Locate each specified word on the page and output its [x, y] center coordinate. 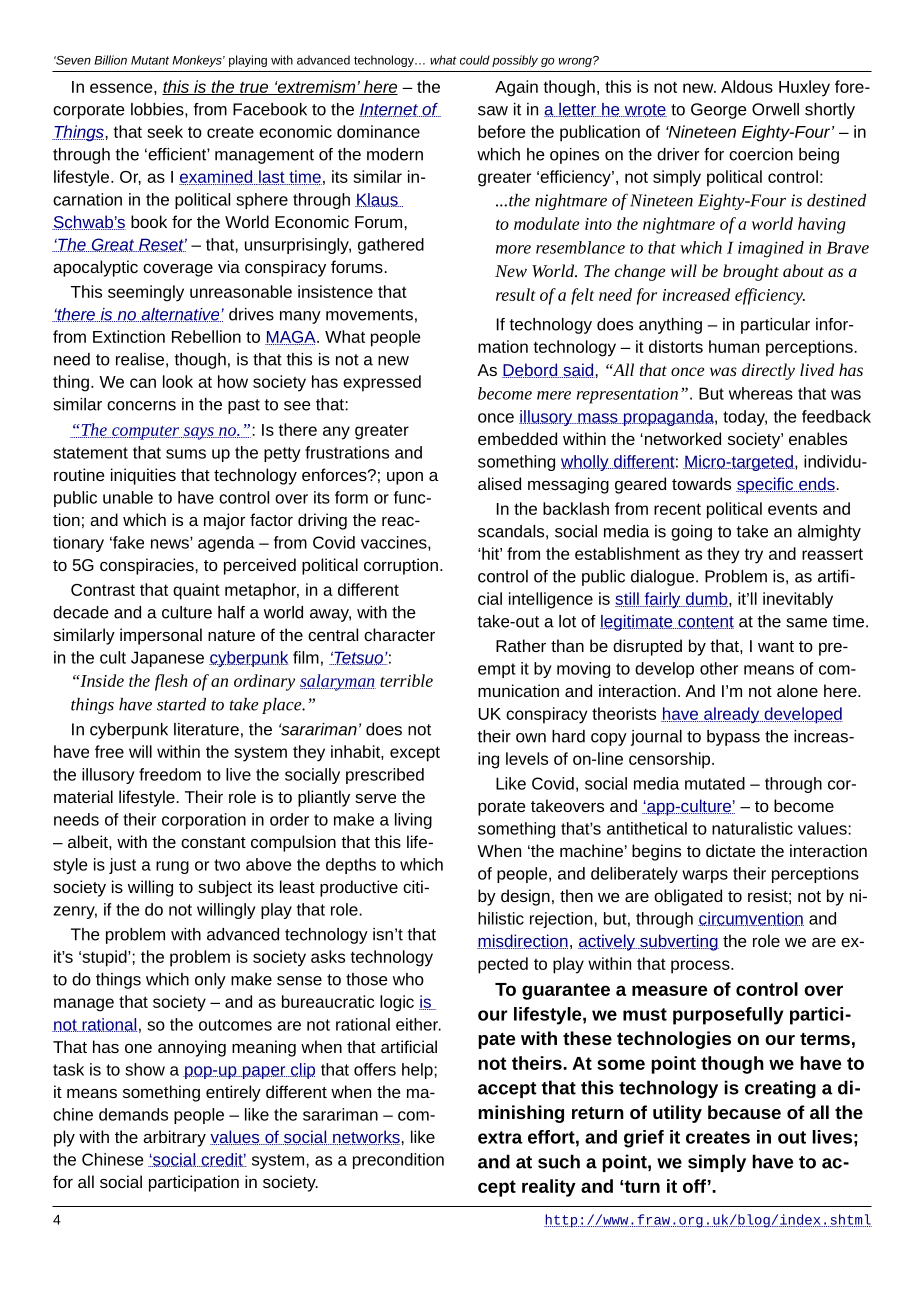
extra [500, 1137]
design [525, 897]
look [178, 381]
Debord [531, 370]
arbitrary [174, 1138]
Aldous [747, 86]
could [475, 60]
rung [172, 867]
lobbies [158, 109]
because [744, 1112]
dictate [730, 850]
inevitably [798, 600]
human [734, 346]
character [399, 634]
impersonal [161, 636]
